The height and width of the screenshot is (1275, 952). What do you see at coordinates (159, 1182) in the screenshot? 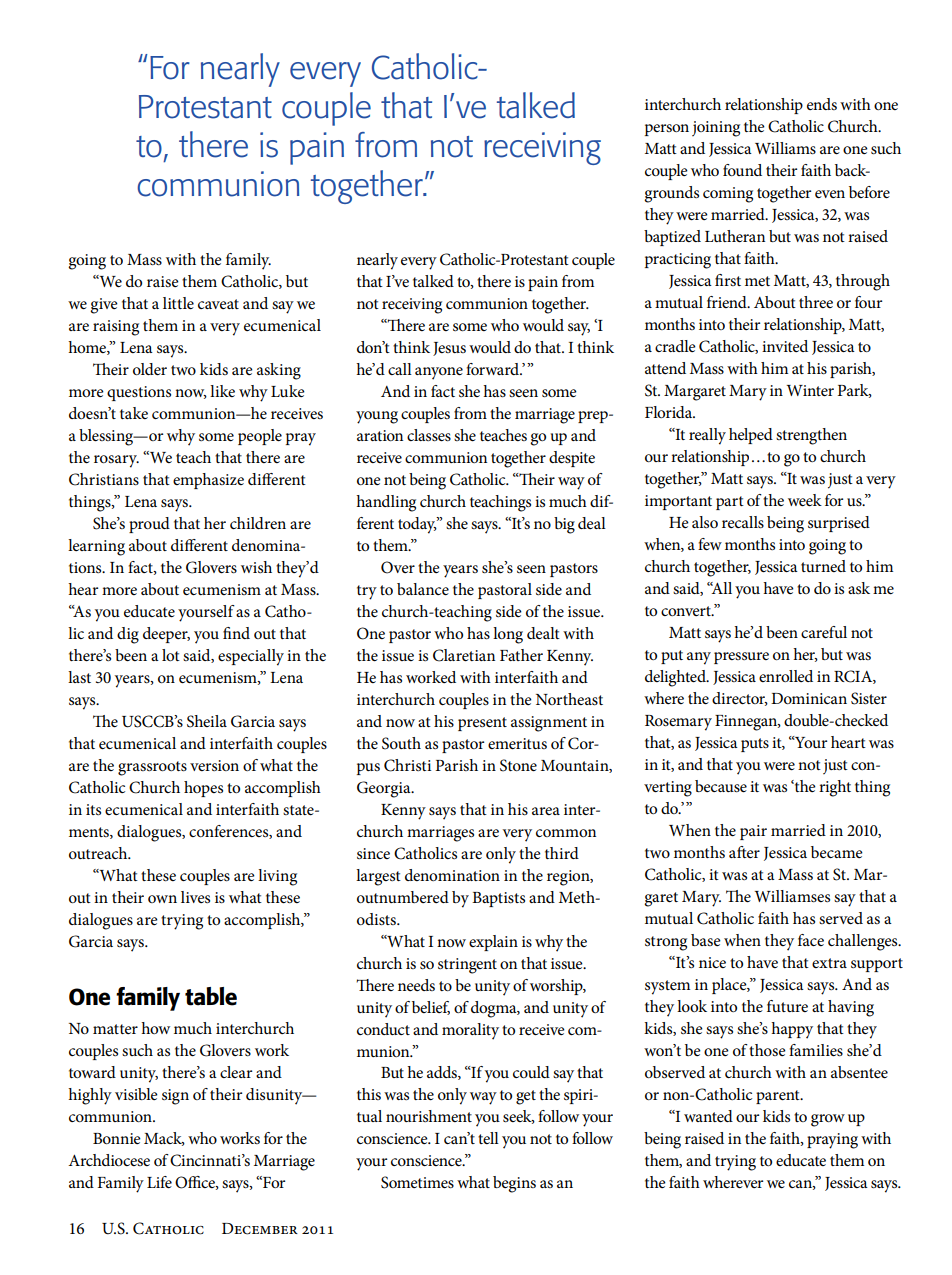
I see `Life` at bounding box center [159, 1182].
